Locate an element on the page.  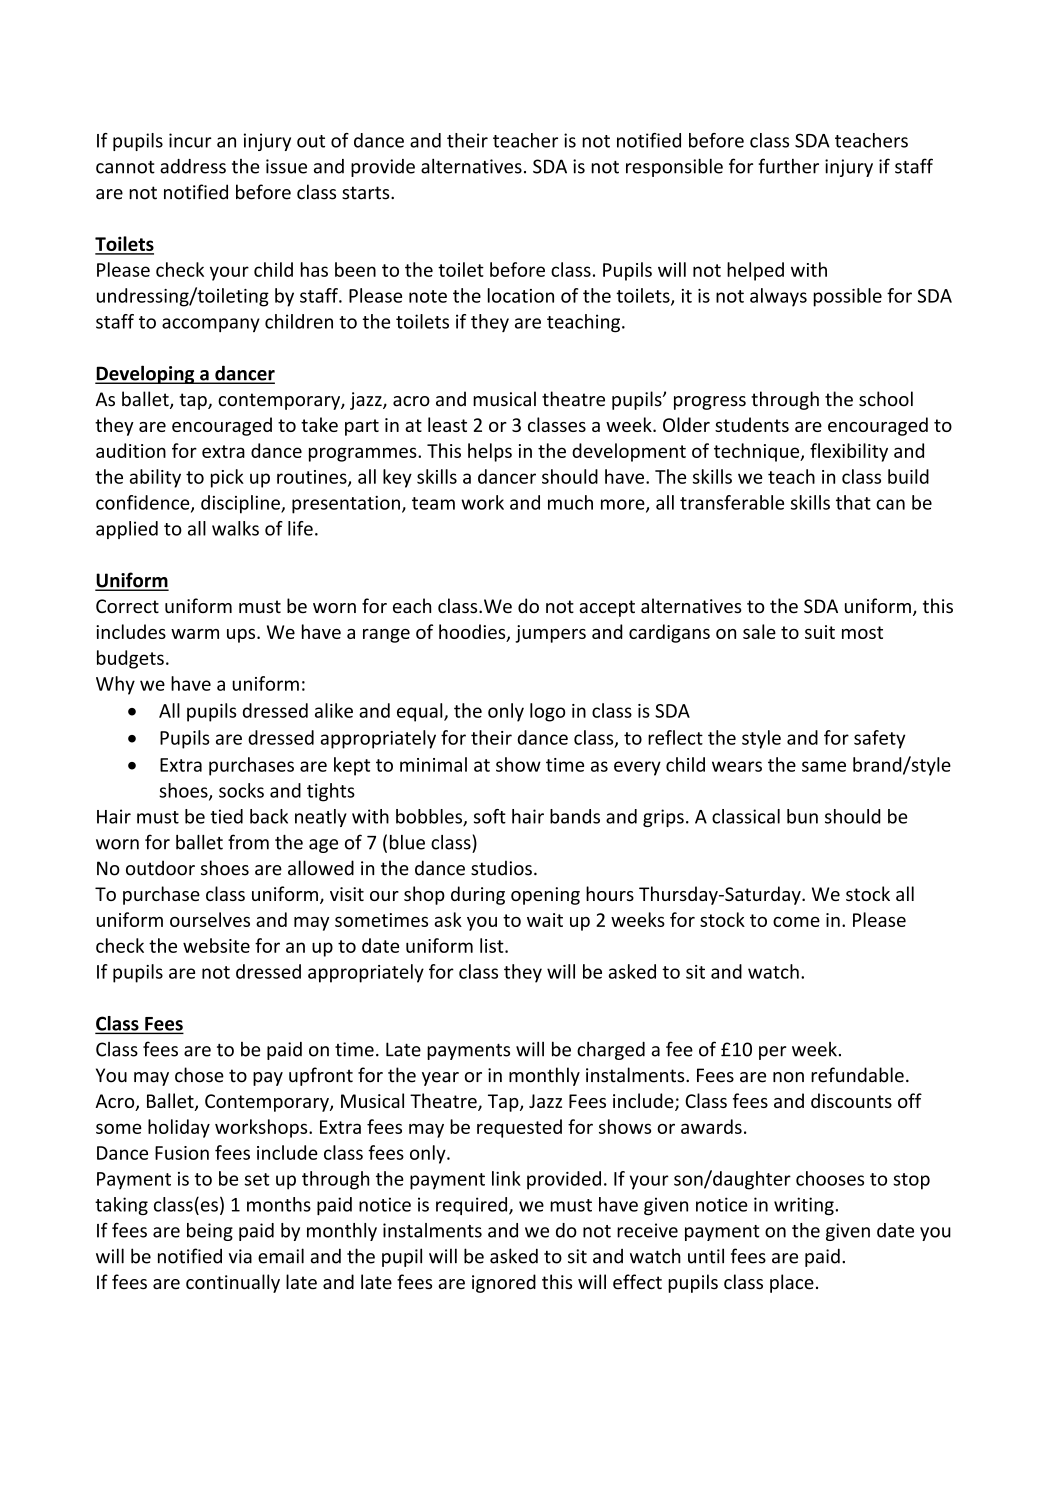
safety is located at coordinates (879, 739).
